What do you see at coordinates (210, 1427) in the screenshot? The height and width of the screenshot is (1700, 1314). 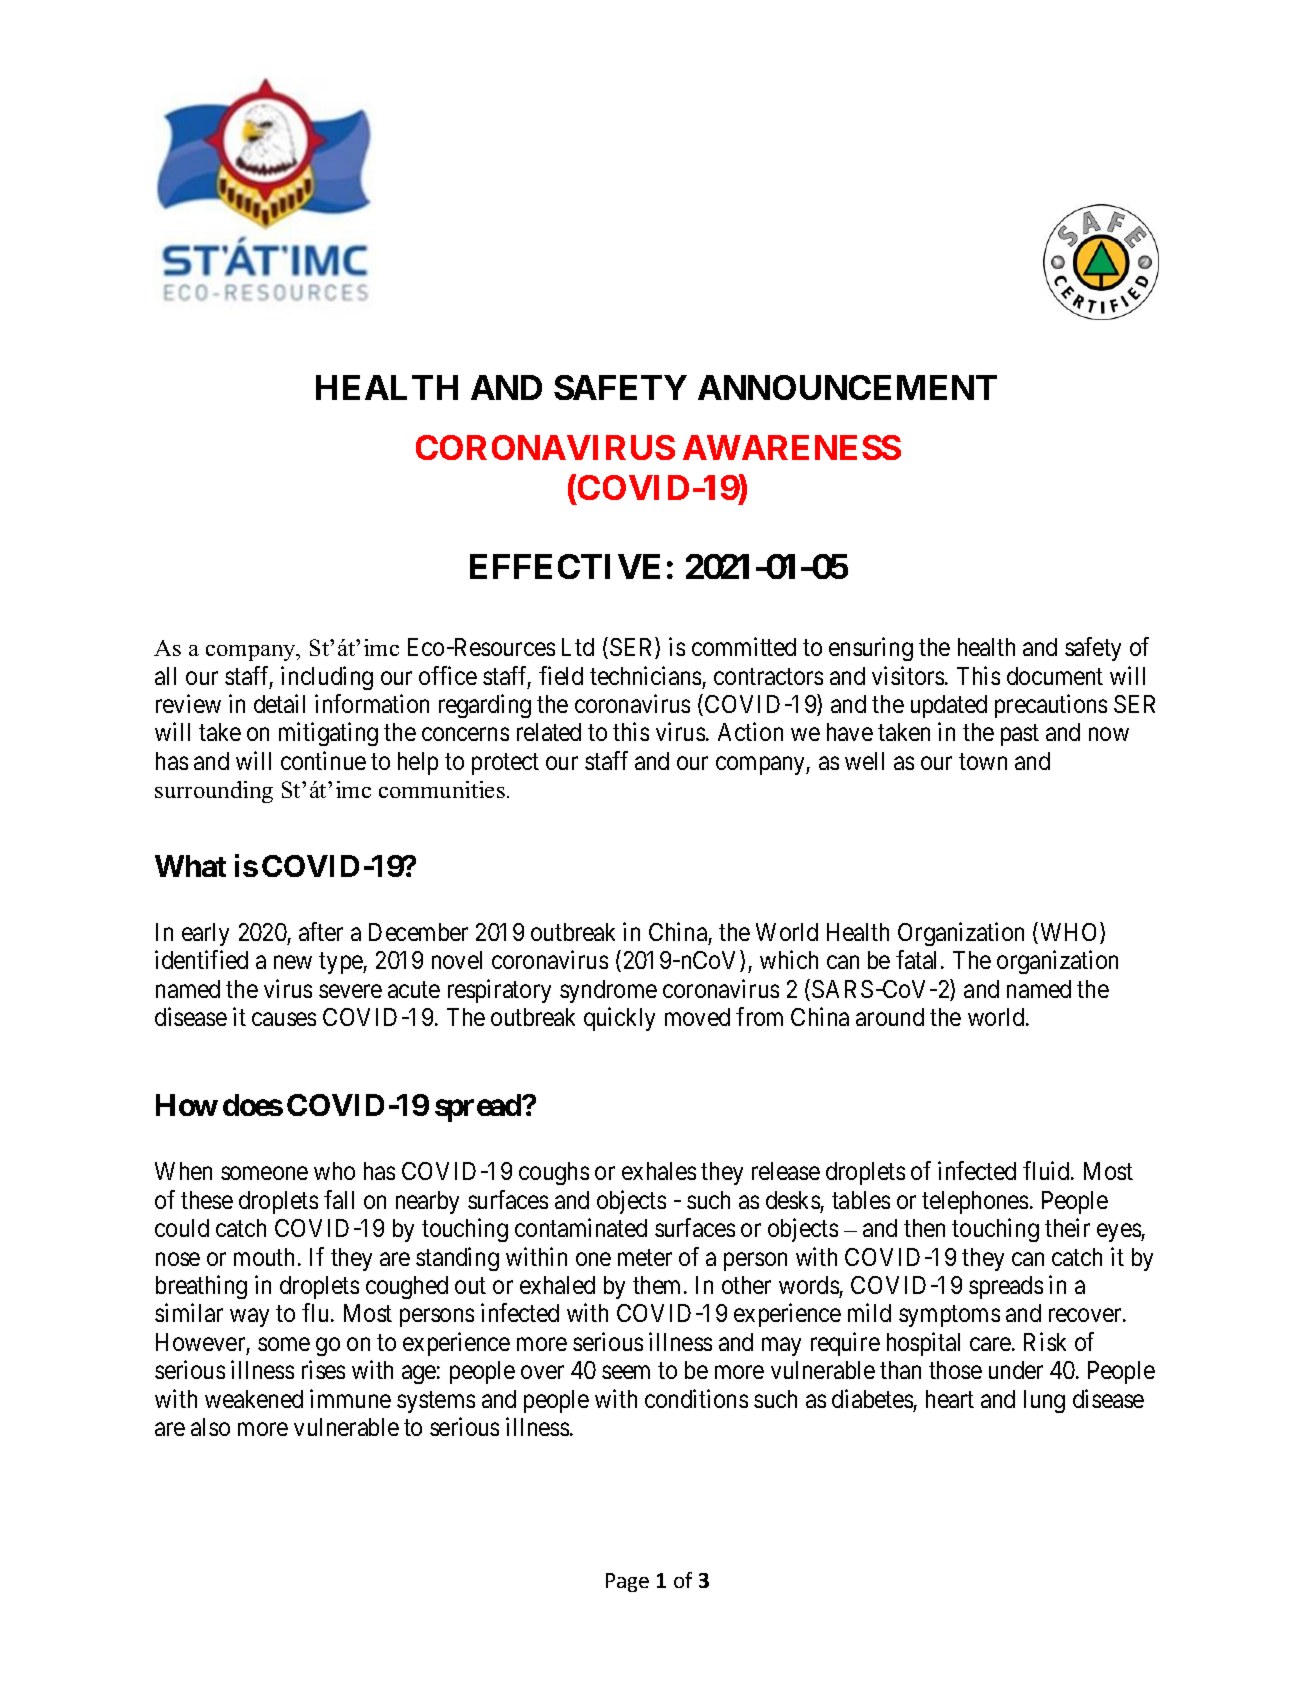 I see `also` at bounding box center [210, 1427].
